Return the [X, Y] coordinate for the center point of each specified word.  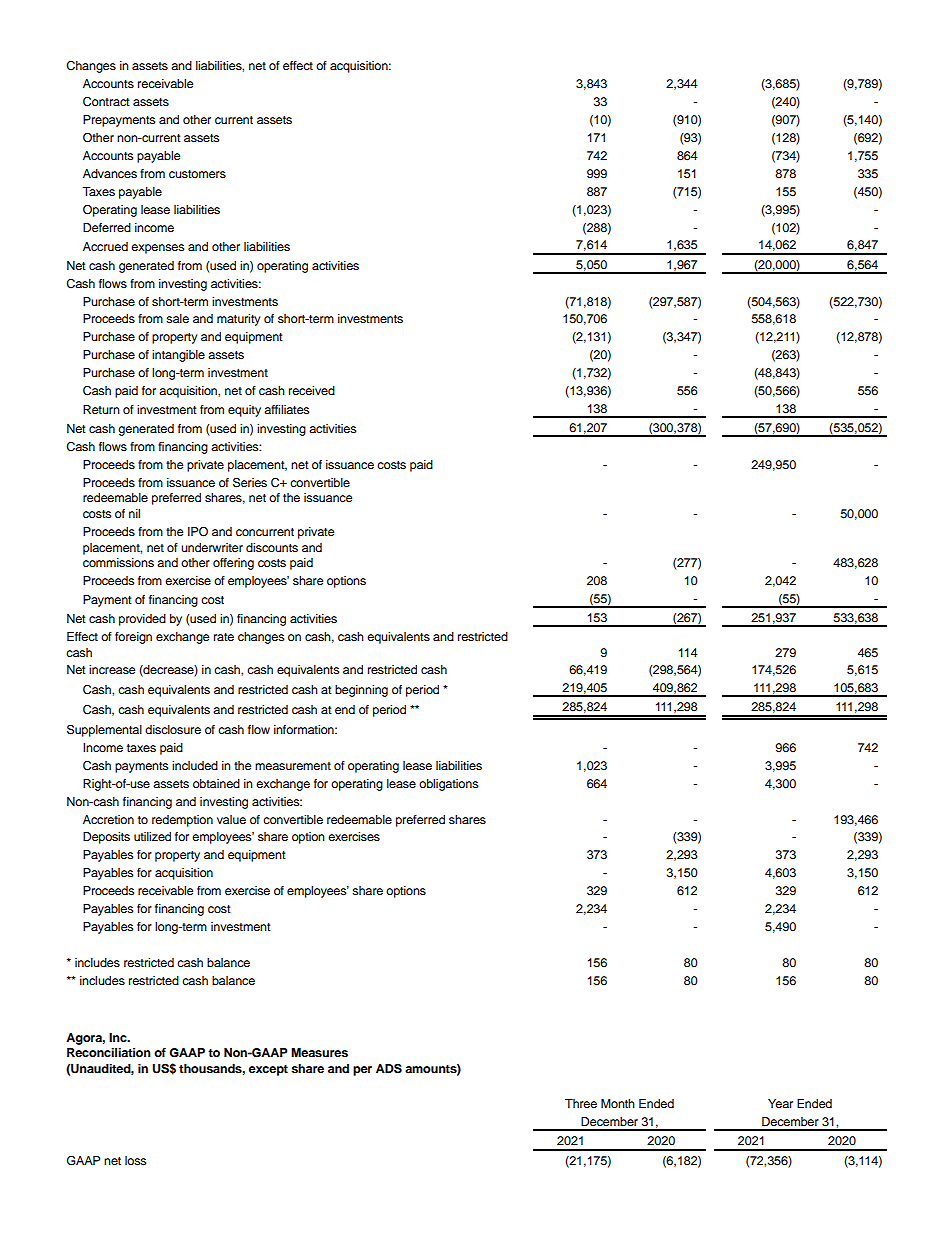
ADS [389, 1069]
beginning [361, 691]
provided [142, 620]
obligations [448, 785]
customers [197, 174]
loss [135, 1160]
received [312, 390]
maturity [239, 320]
